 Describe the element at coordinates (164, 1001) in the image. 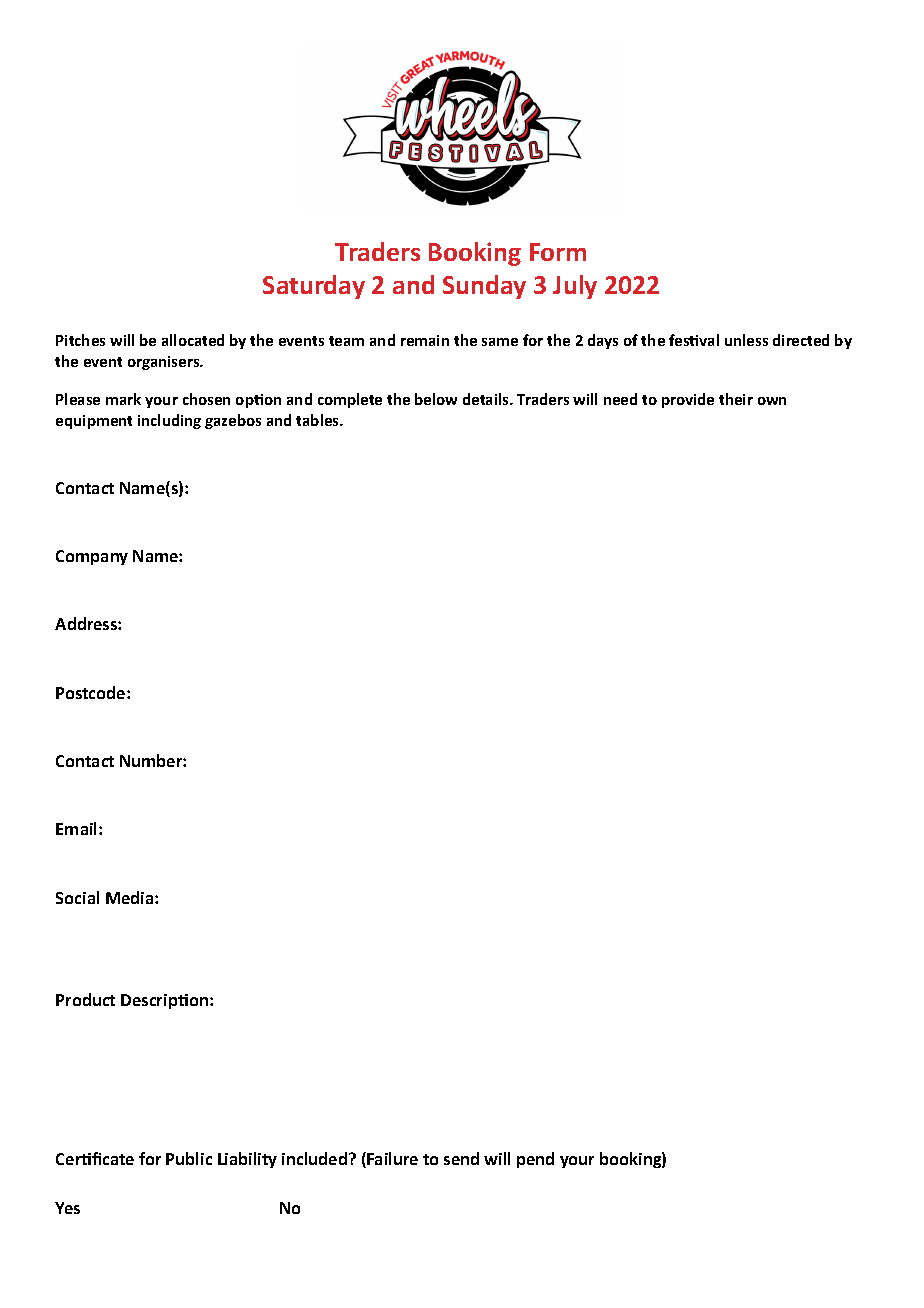

I see `Description` at that location.
